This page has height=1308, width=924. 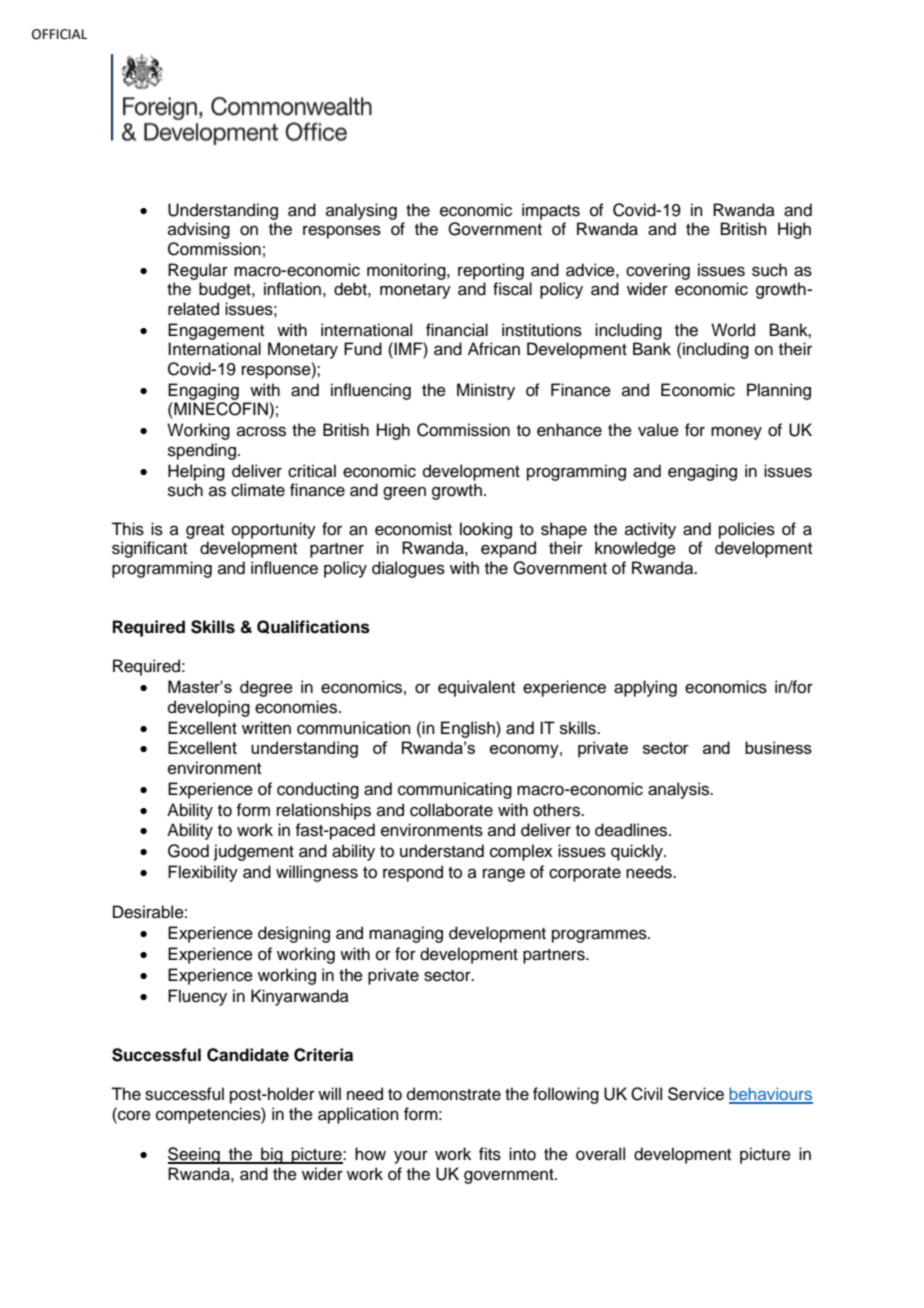 I want to click on analysing, so click(x=361, y=211).
